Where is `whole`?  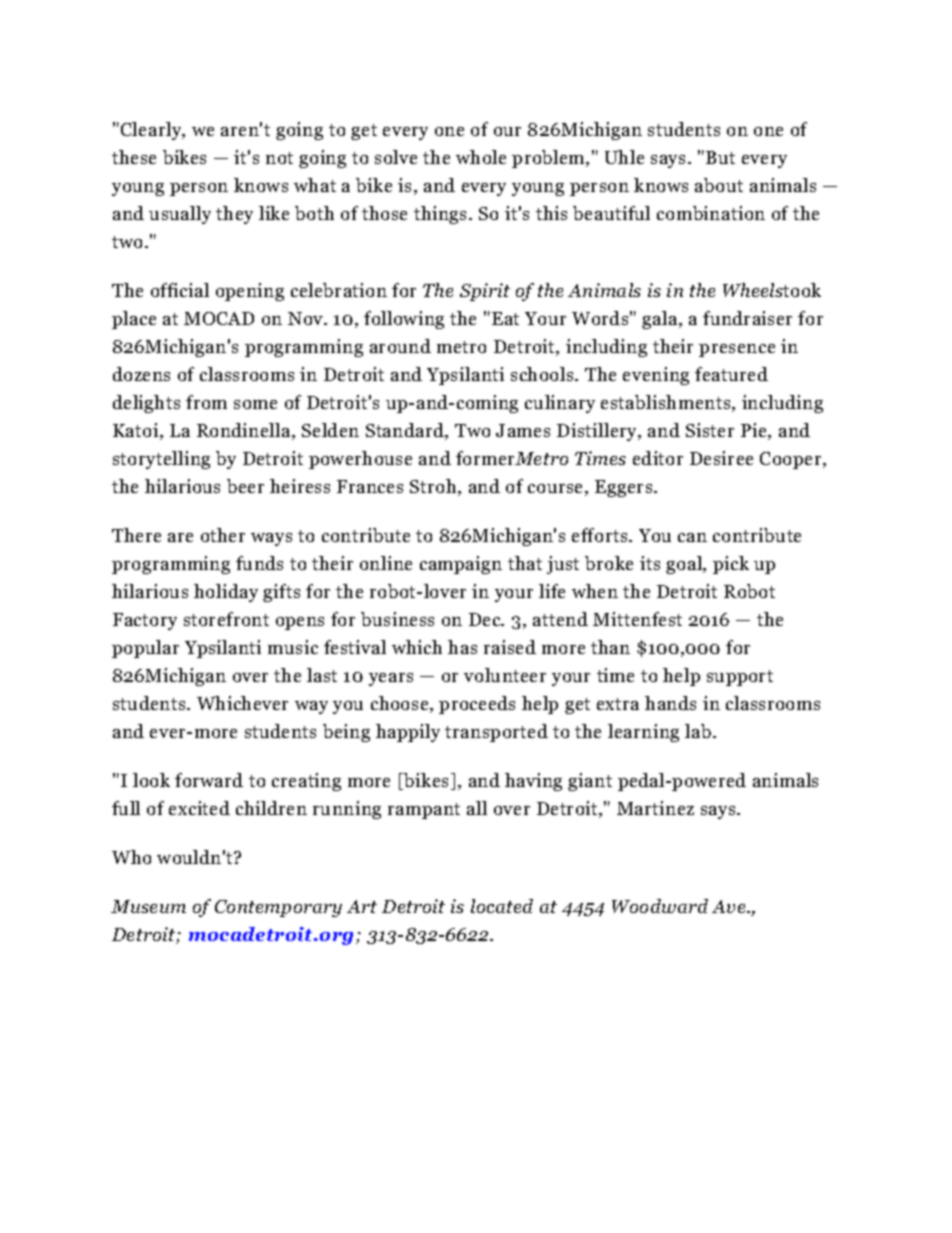
whole is located at coordinates (481, 157).
